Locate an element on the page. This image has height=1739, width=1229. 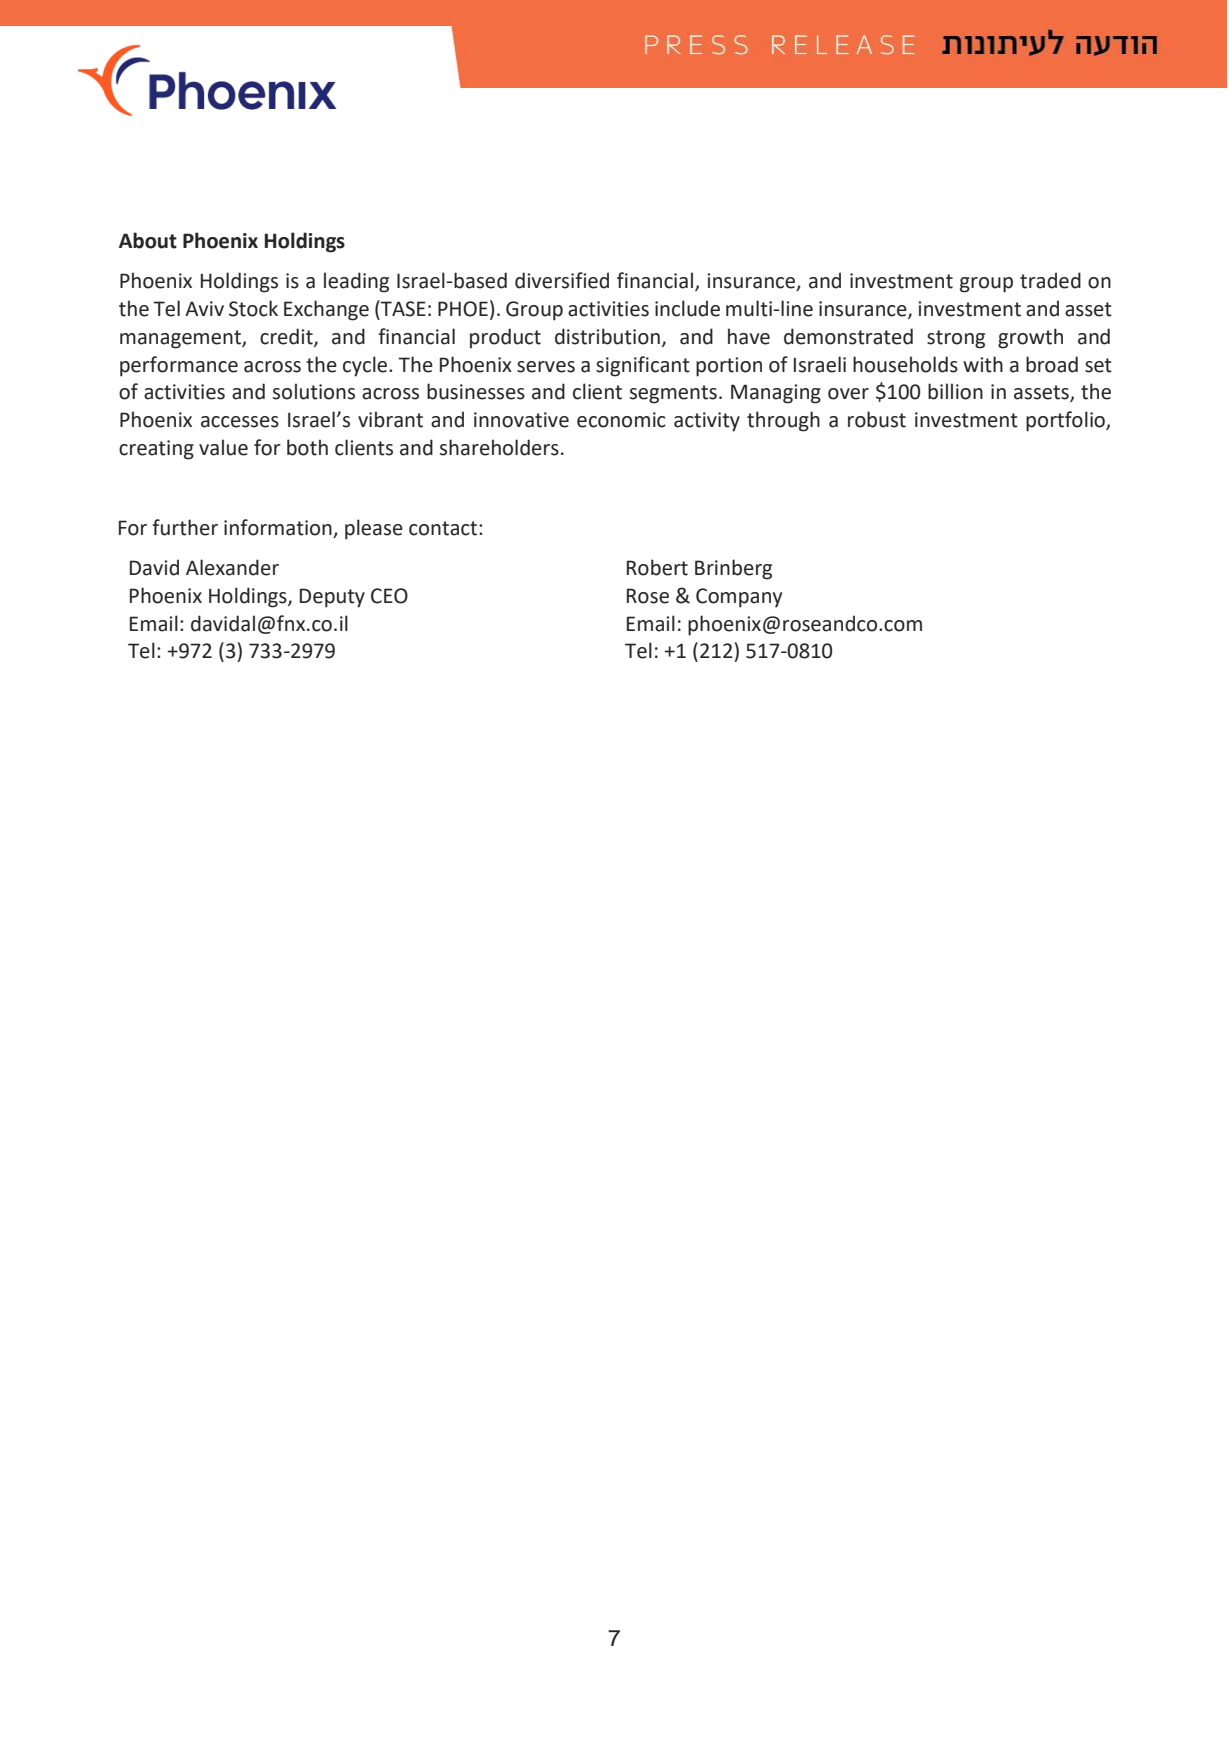
performance is located at coordinates (179, 366).
